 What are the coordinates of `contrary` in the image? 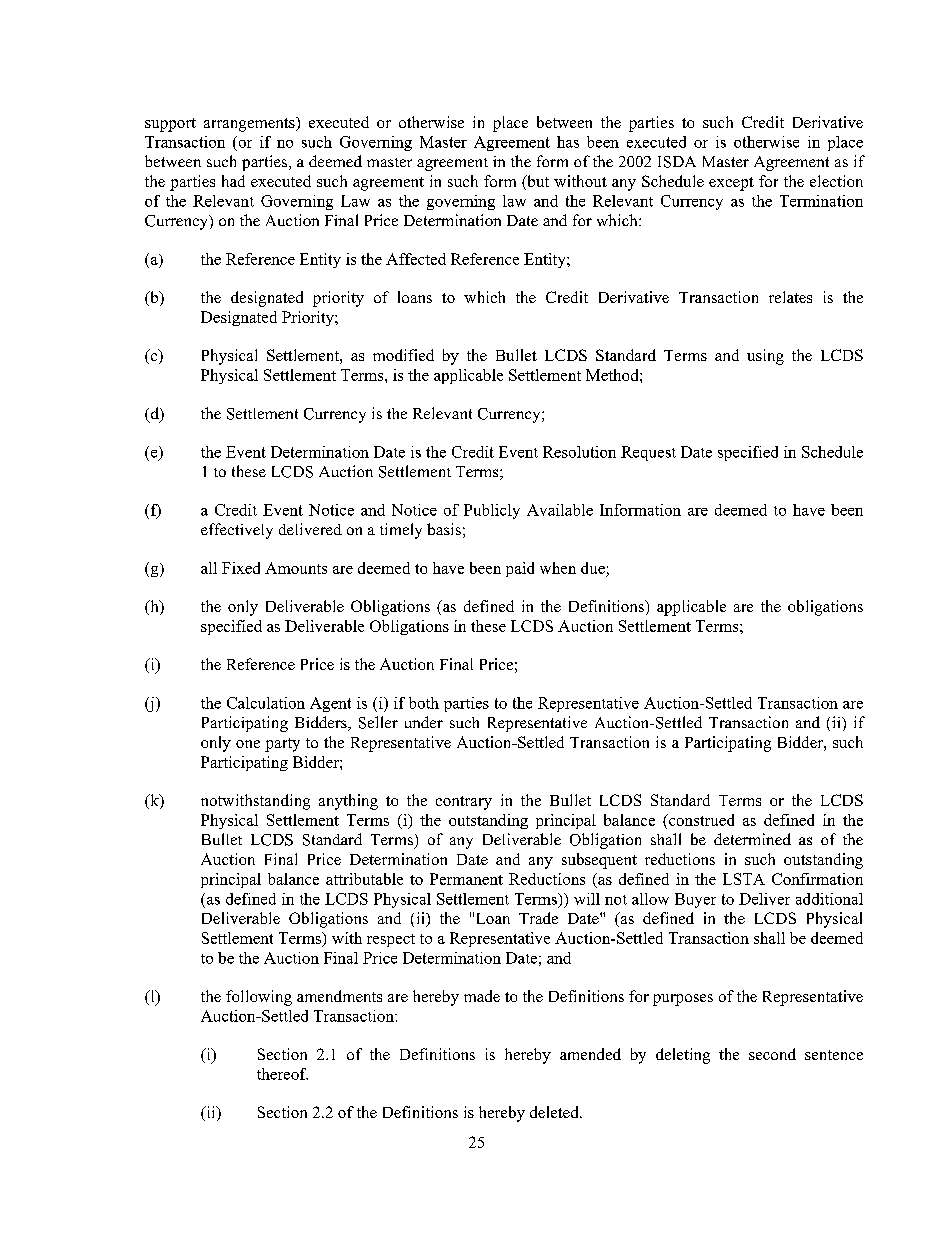 It's located at (464, 803).
